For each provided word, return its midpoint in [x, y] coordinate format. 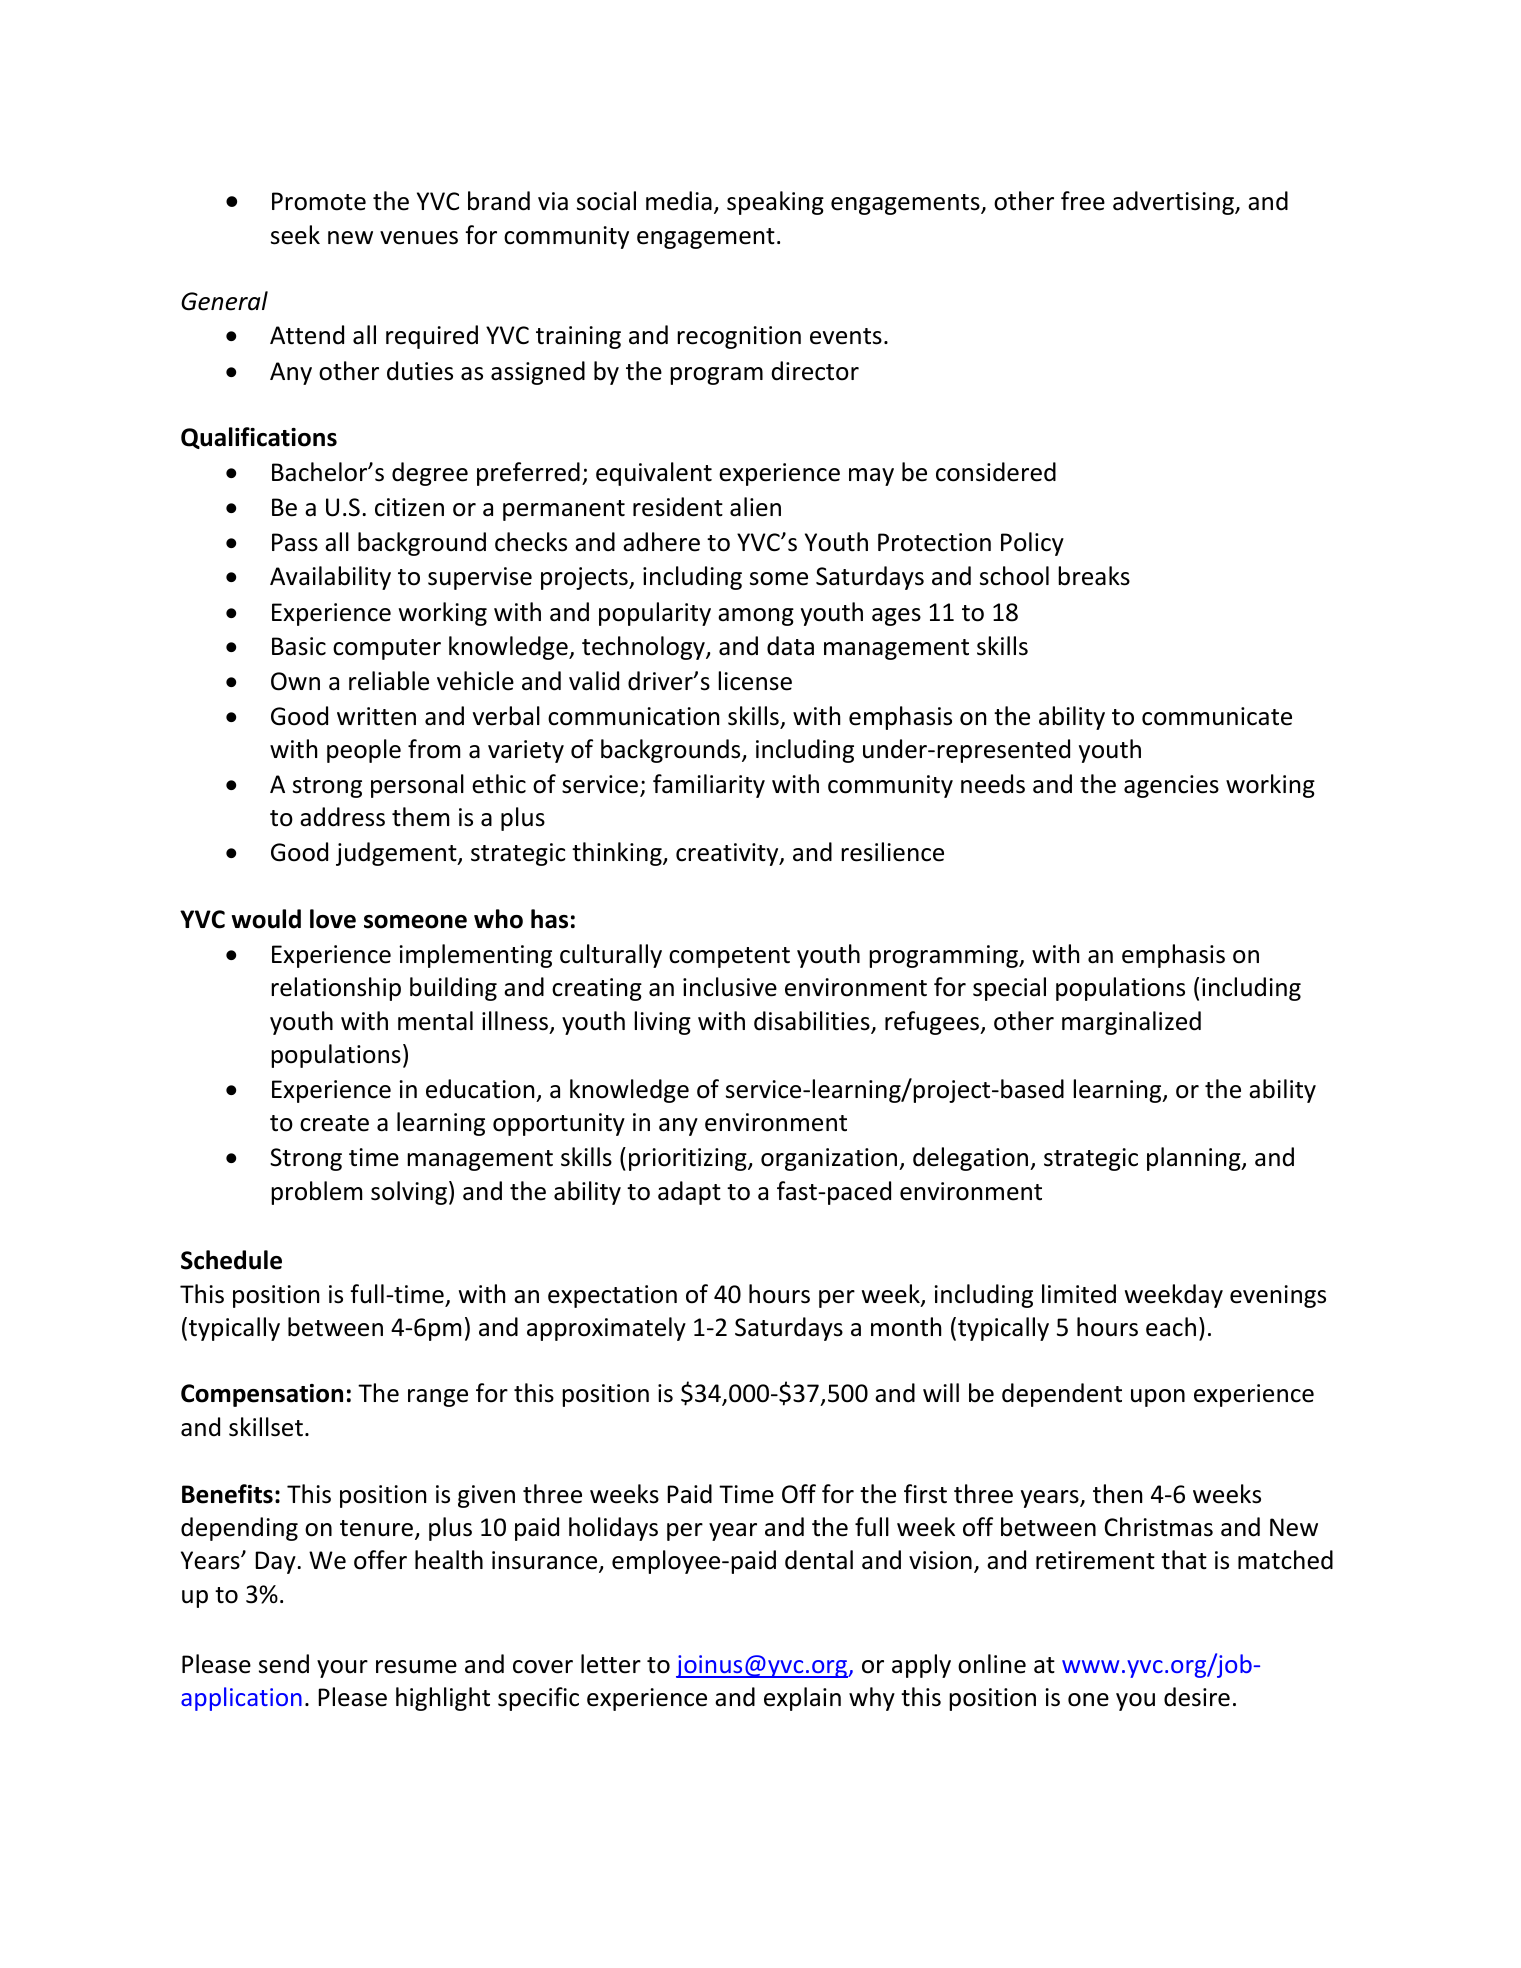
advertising [1174, 203]
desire [1197, 1697]
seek [295, 235]
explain [802, 1699]
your [342, 1669]
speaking [775, 203]
